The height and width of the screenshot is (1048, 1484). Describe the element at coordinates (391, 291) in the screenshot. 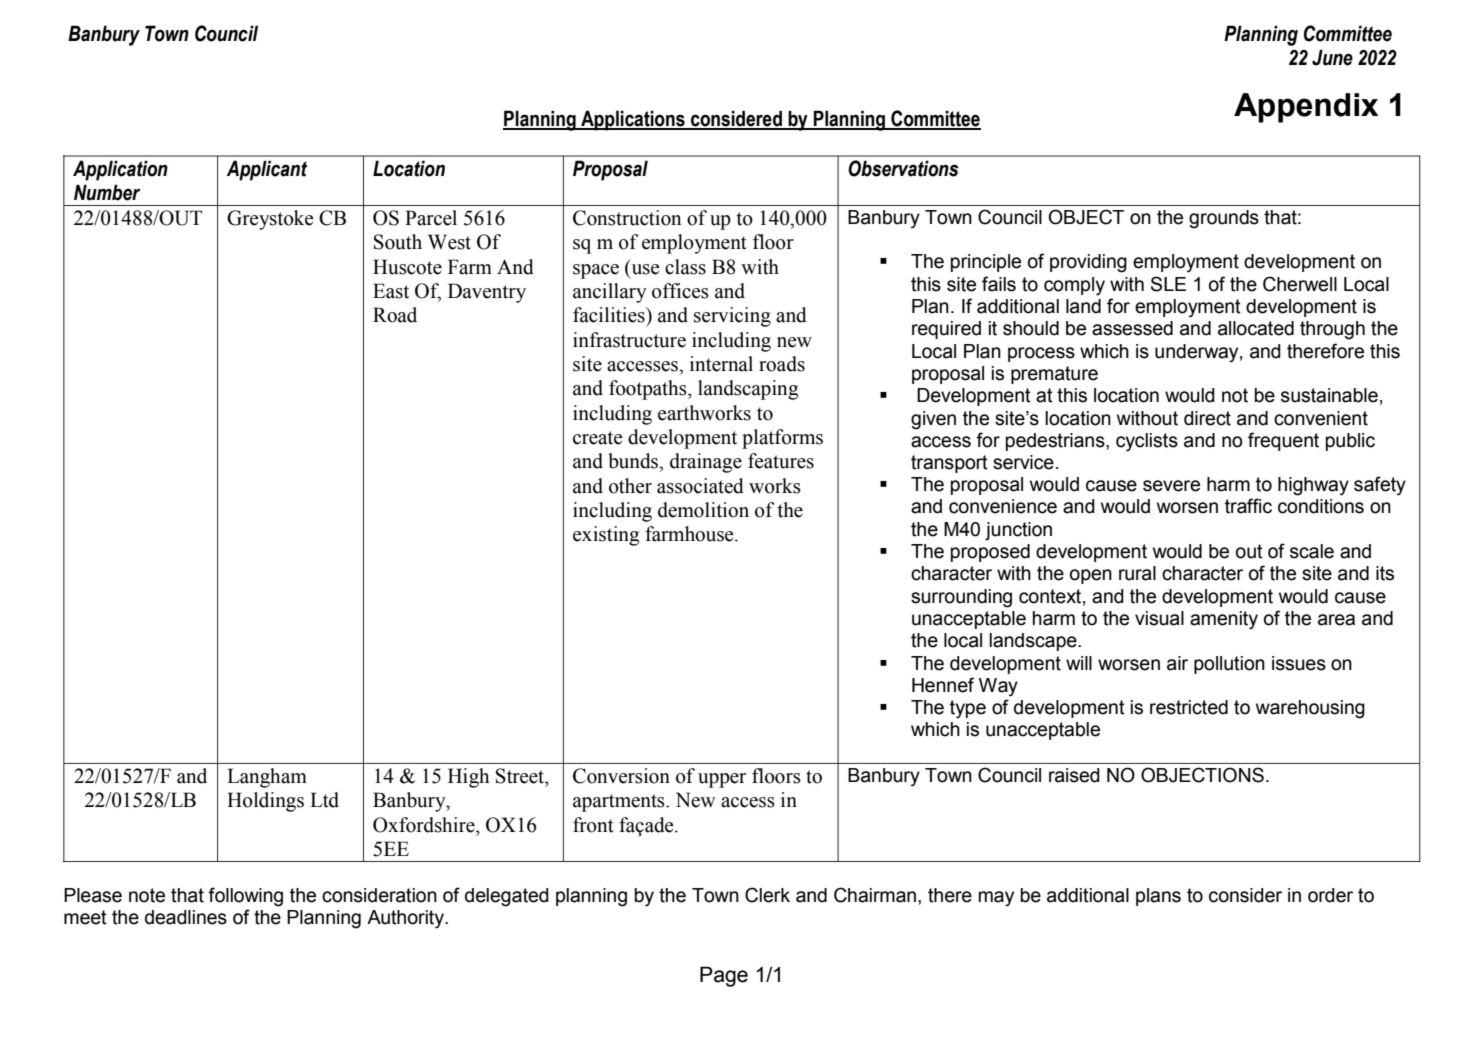

I see `East` at that location.
